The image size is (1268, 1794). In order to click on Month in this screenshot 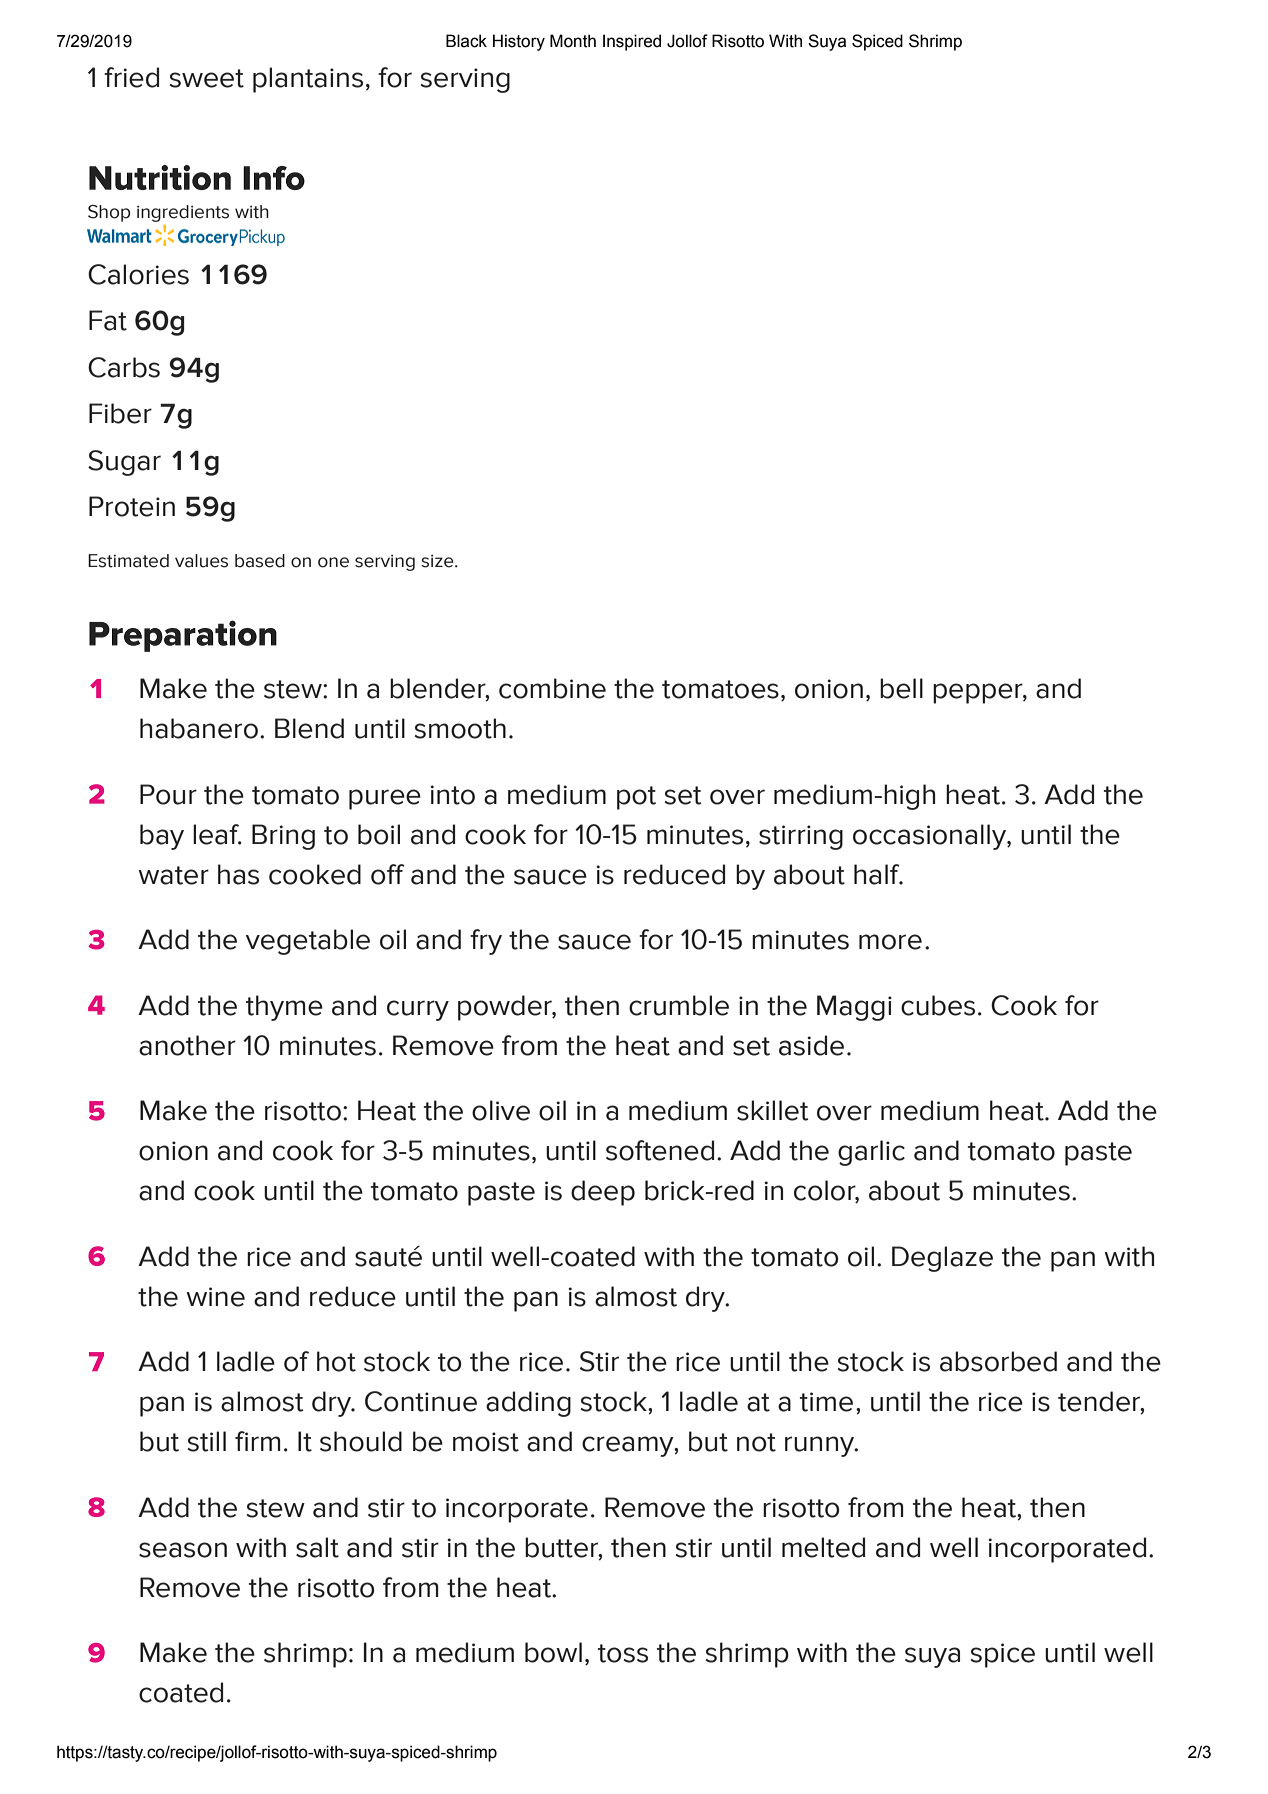, I will do `click(573, 41)`.
